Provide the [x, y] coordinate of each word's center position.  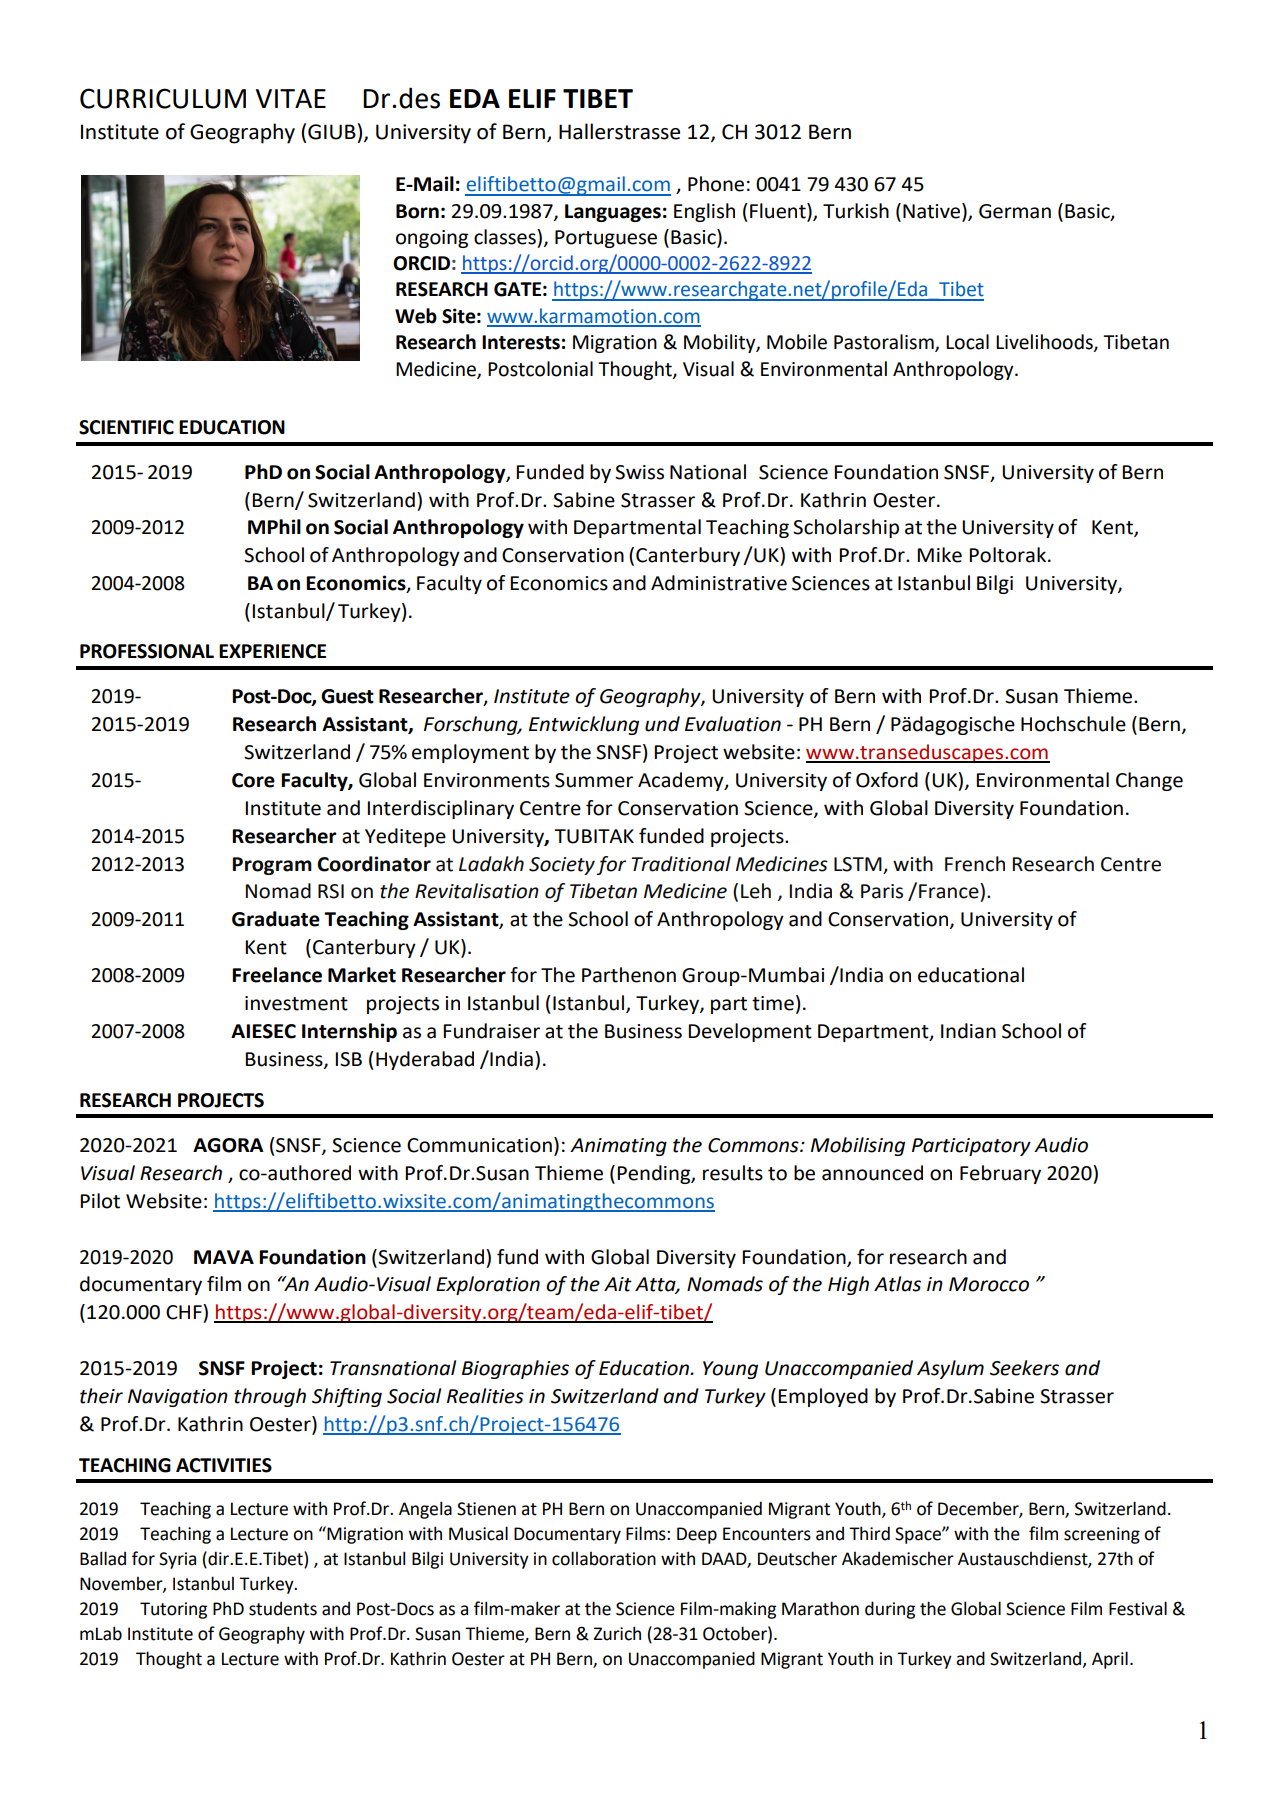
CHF [185, 1312]
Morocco [989, 1284]
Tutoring [173, 1610]
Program [272, 866]
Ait [618, 1284]
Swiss [639, 472]
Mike [939, 555]
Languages [613, 213]
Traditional [681, 864]
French [975, 864]
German [1015, 211]
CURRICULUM [163, 98]
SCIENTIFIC [126, 427]
